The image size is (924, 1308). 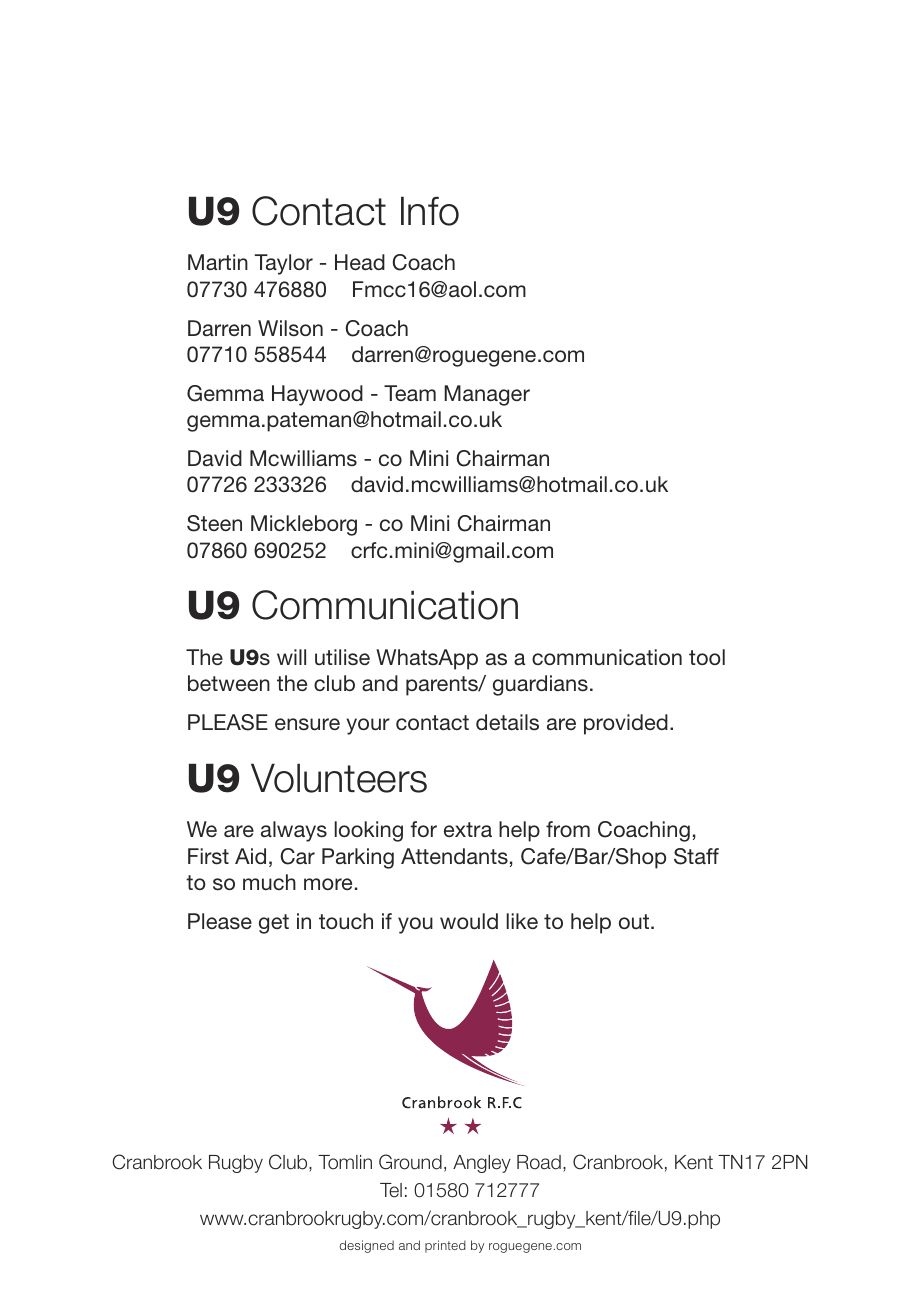 What do you see at coordinates (626, 724) in the screenshot?
I see `provided` at bounding box center [626, 724].
